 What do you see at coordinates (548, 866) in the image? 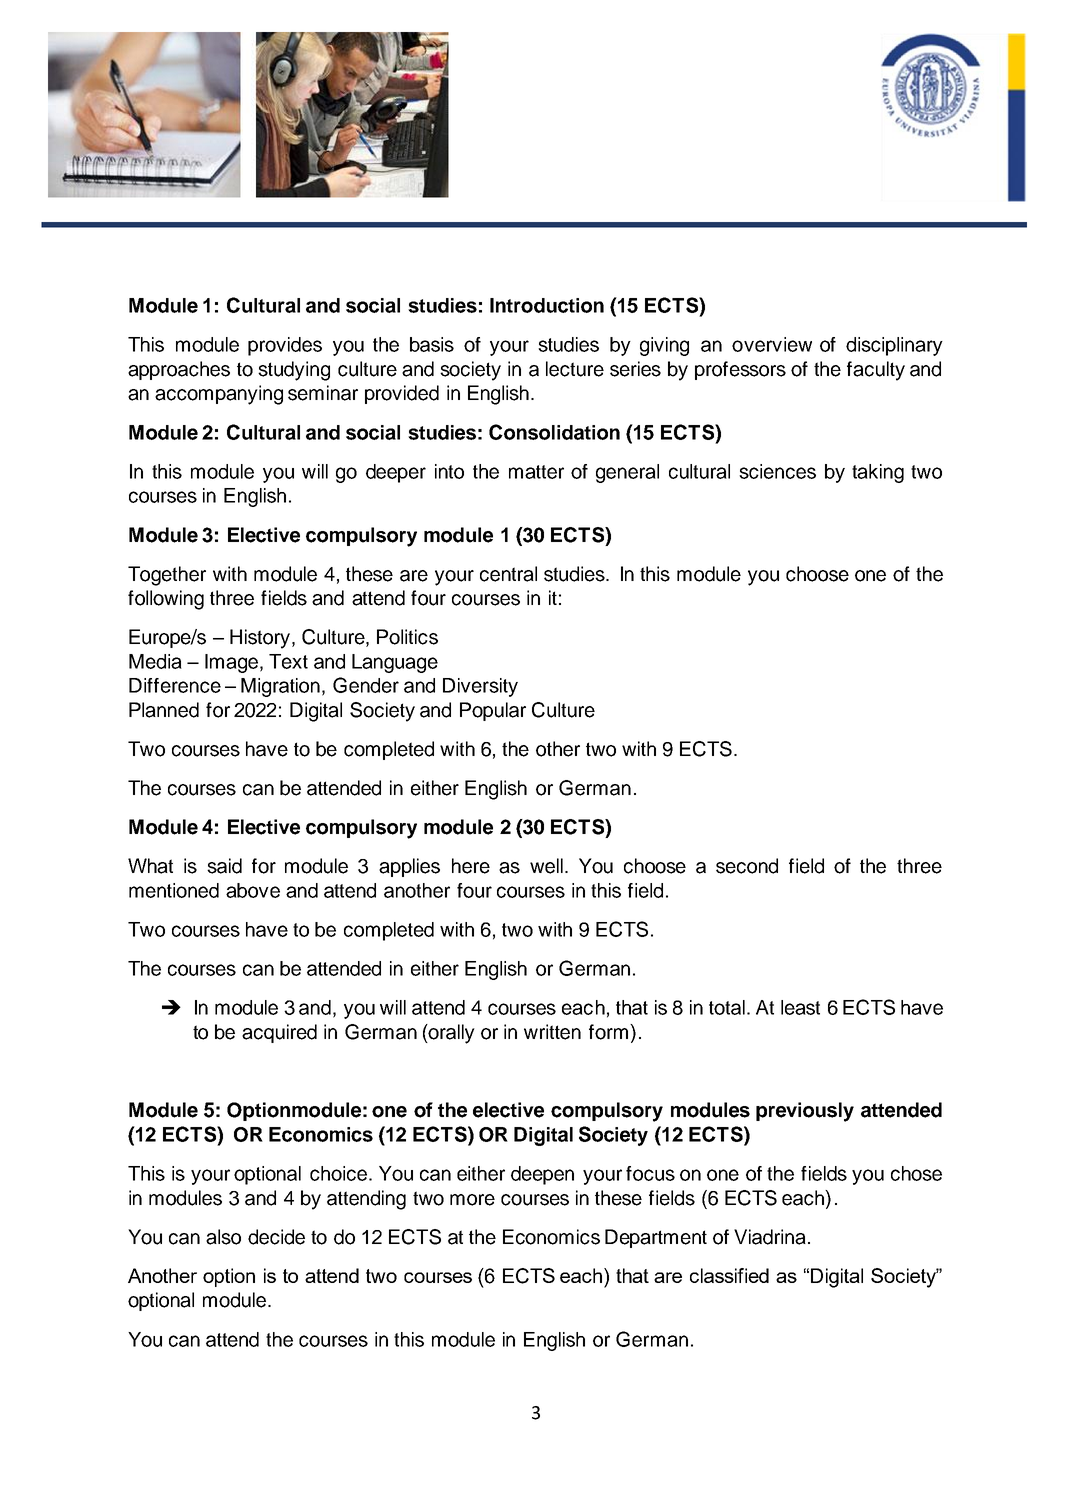
I see `well` at bounding box center [548, 866].
